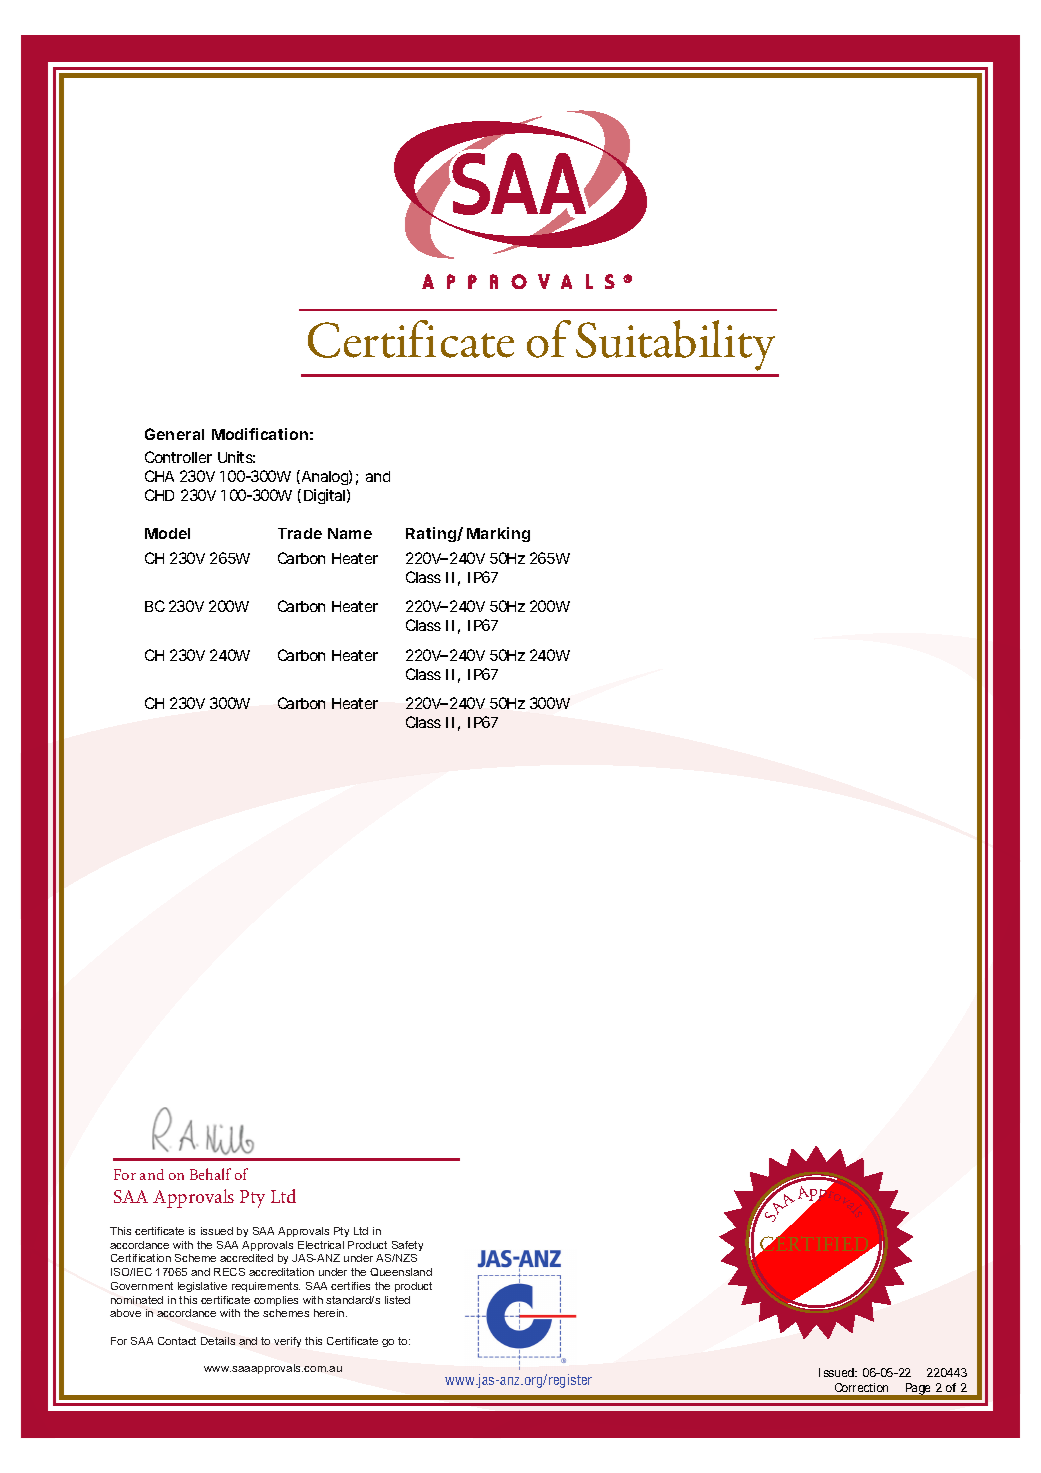  Describe the element at coordinates (300, 533) in the page. I see `Trade` at that location.
